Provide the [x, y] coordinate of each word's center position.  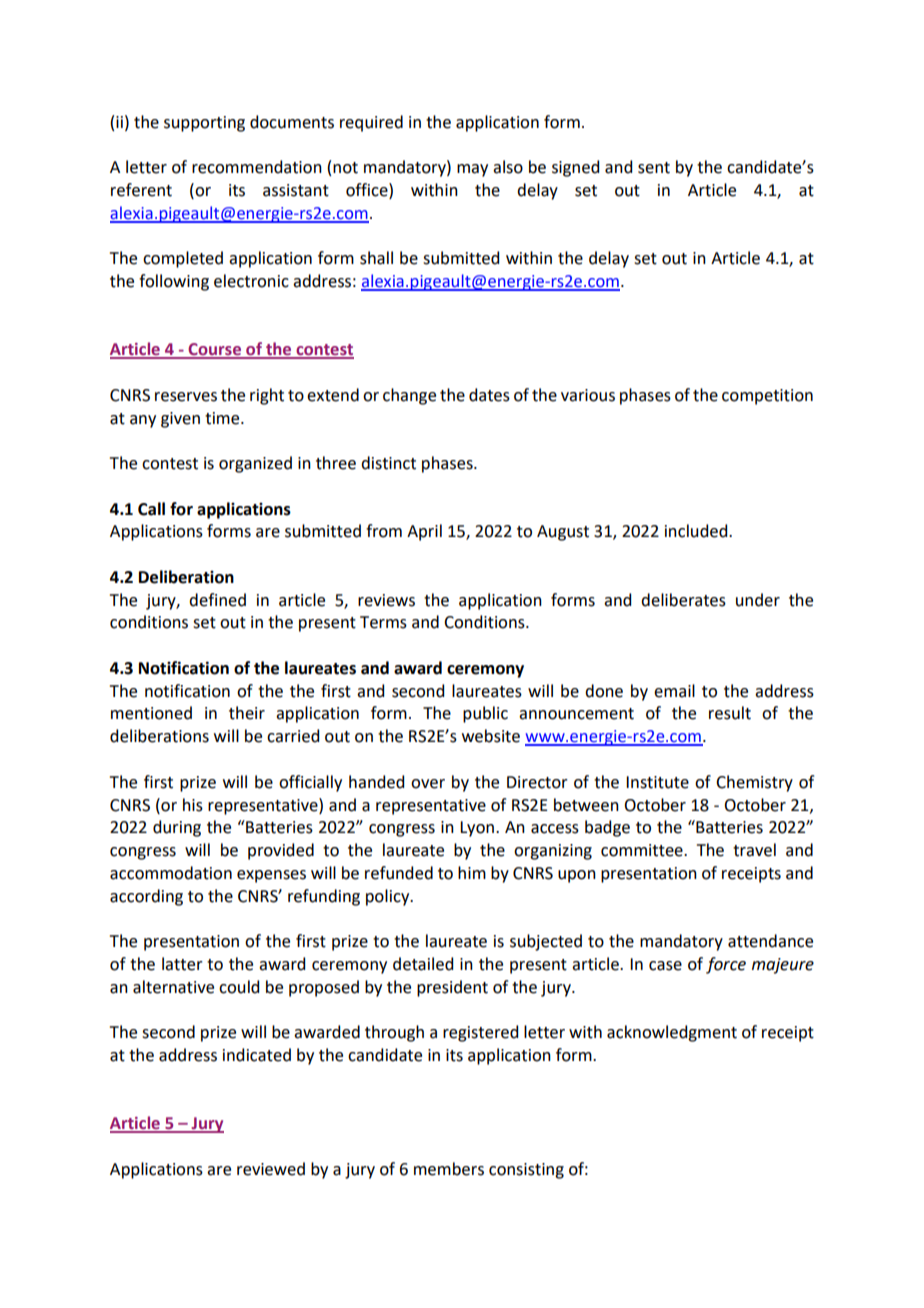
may [472, 170]
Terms [383, 622]
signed [575, 168]
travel [754, 850]
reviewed [271, 1169]
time [223, 418]
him [472, 872]
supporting [204, 124]
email [674, 691]
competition [767, 397]
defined [217, 600]
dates [489, 395]
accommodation [171, 873]
